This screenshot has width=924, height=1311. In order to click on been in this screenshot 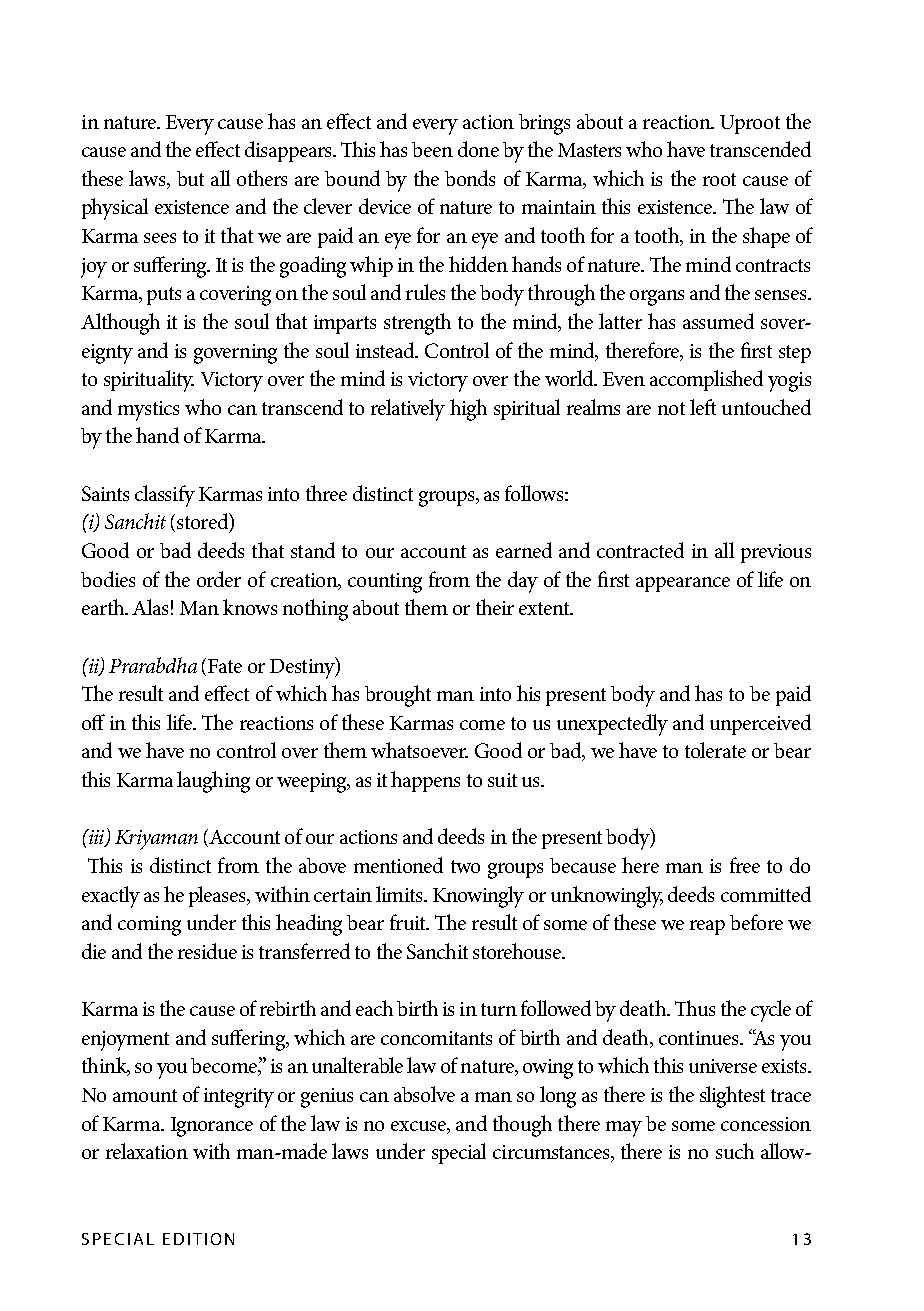, I will do `click(432, 149)`.
